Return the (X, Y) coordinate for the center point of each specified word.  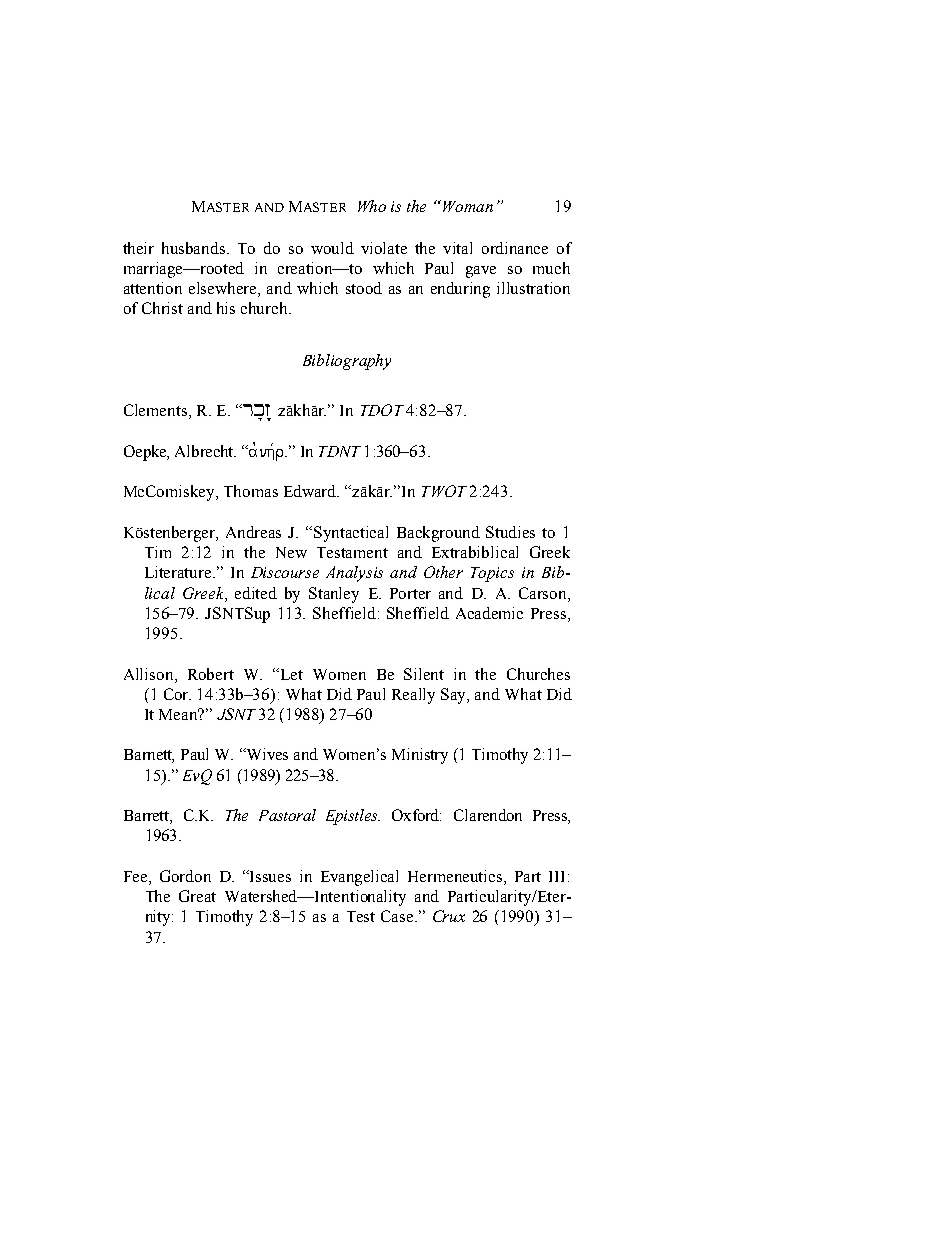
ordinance (515, 248)
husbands (195, 248)
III (559, 876)
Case (398, 916)
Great (197, 896)
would (332, 248)
